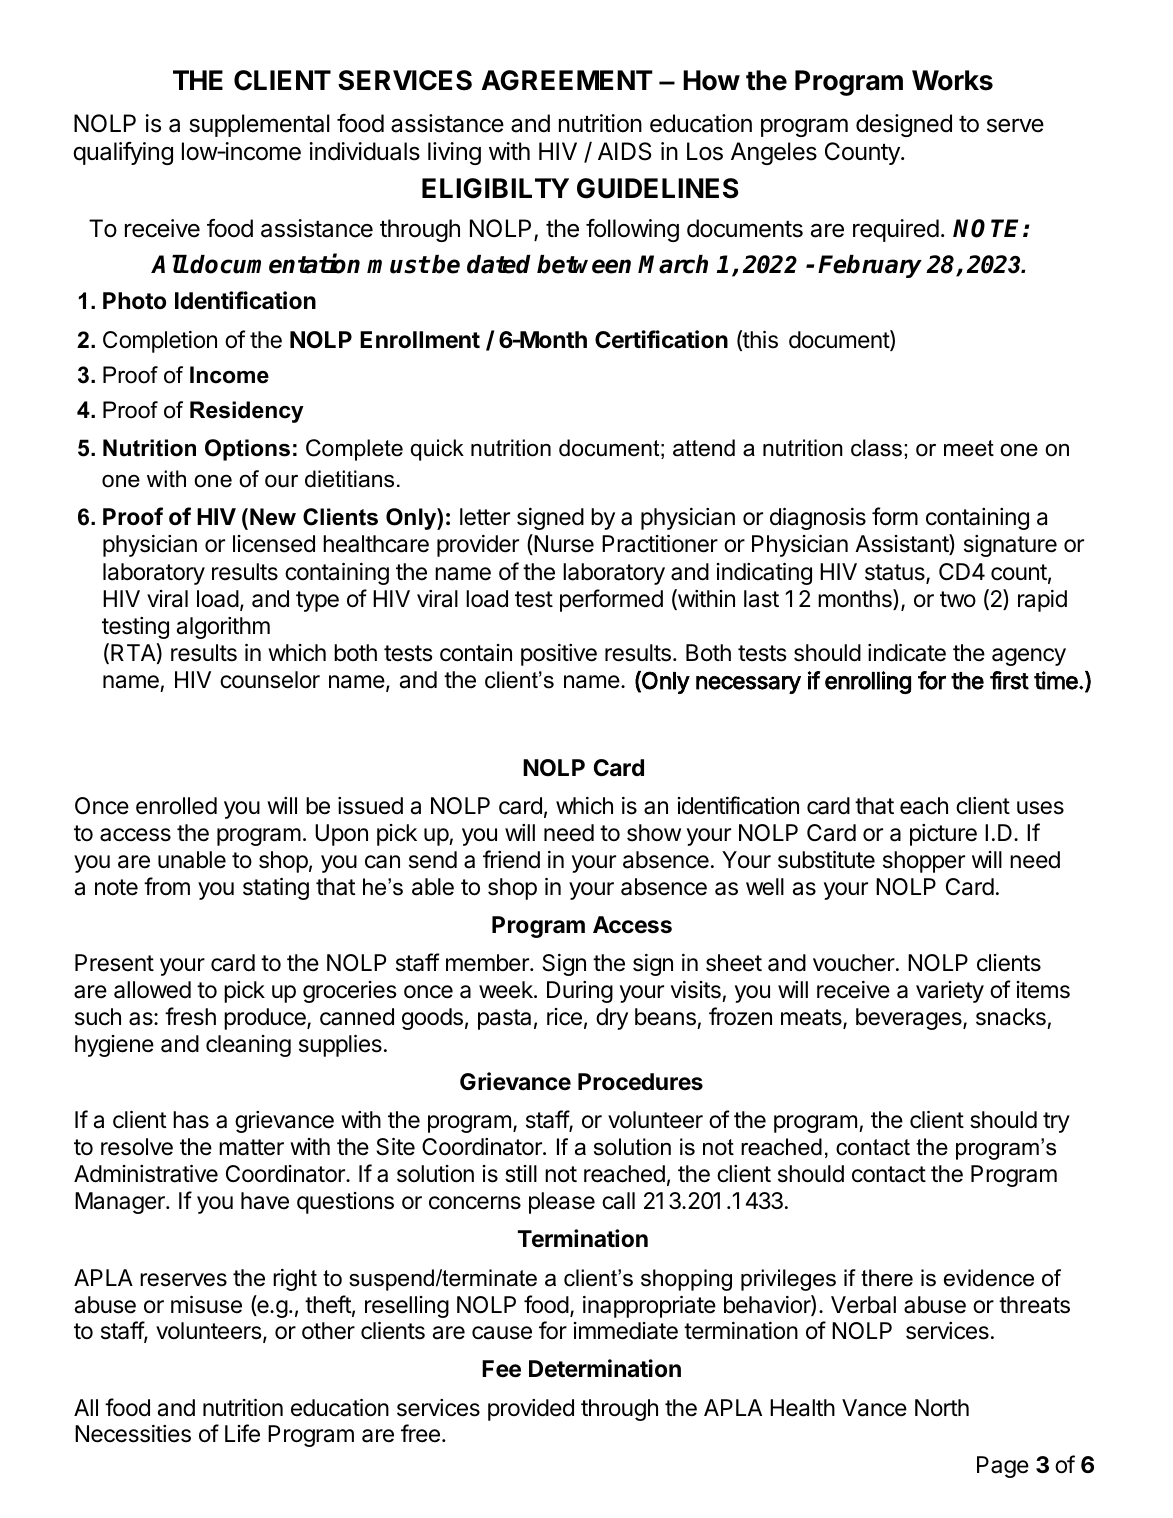 The width and height of the page is (1173, 1518). Describe the element at coordinates (242, 1433) in the page. I see `Life` at that location.
